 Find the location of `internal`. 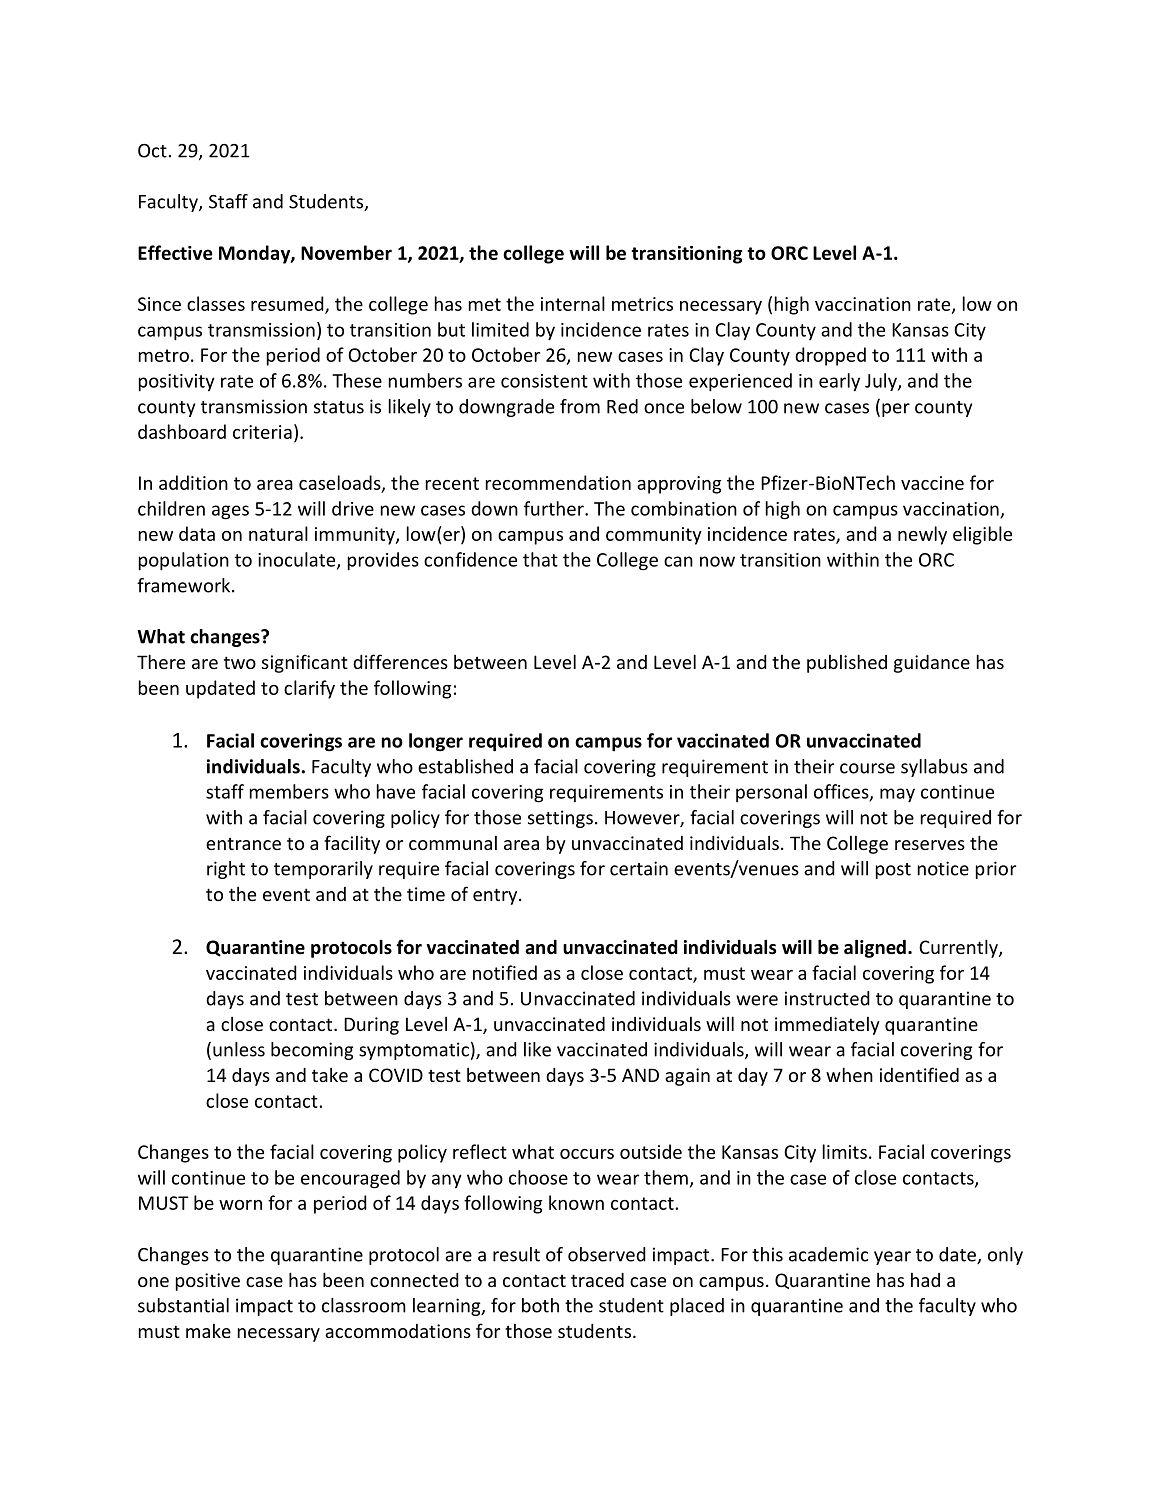

internal is located at coordinates (573, 303).
